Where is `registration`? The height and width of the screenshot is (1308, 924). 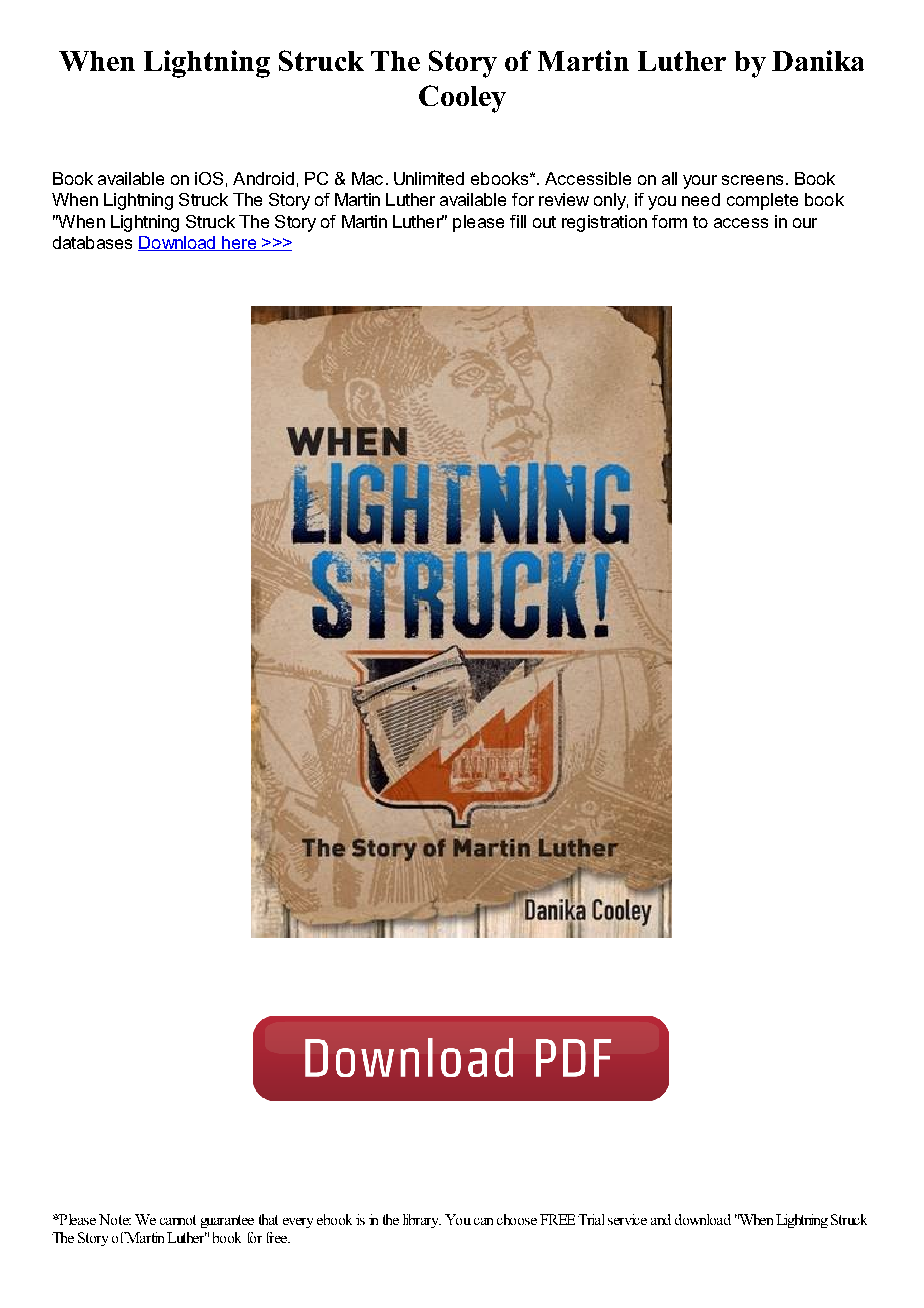
registration is located at coordinates (604, 223).
